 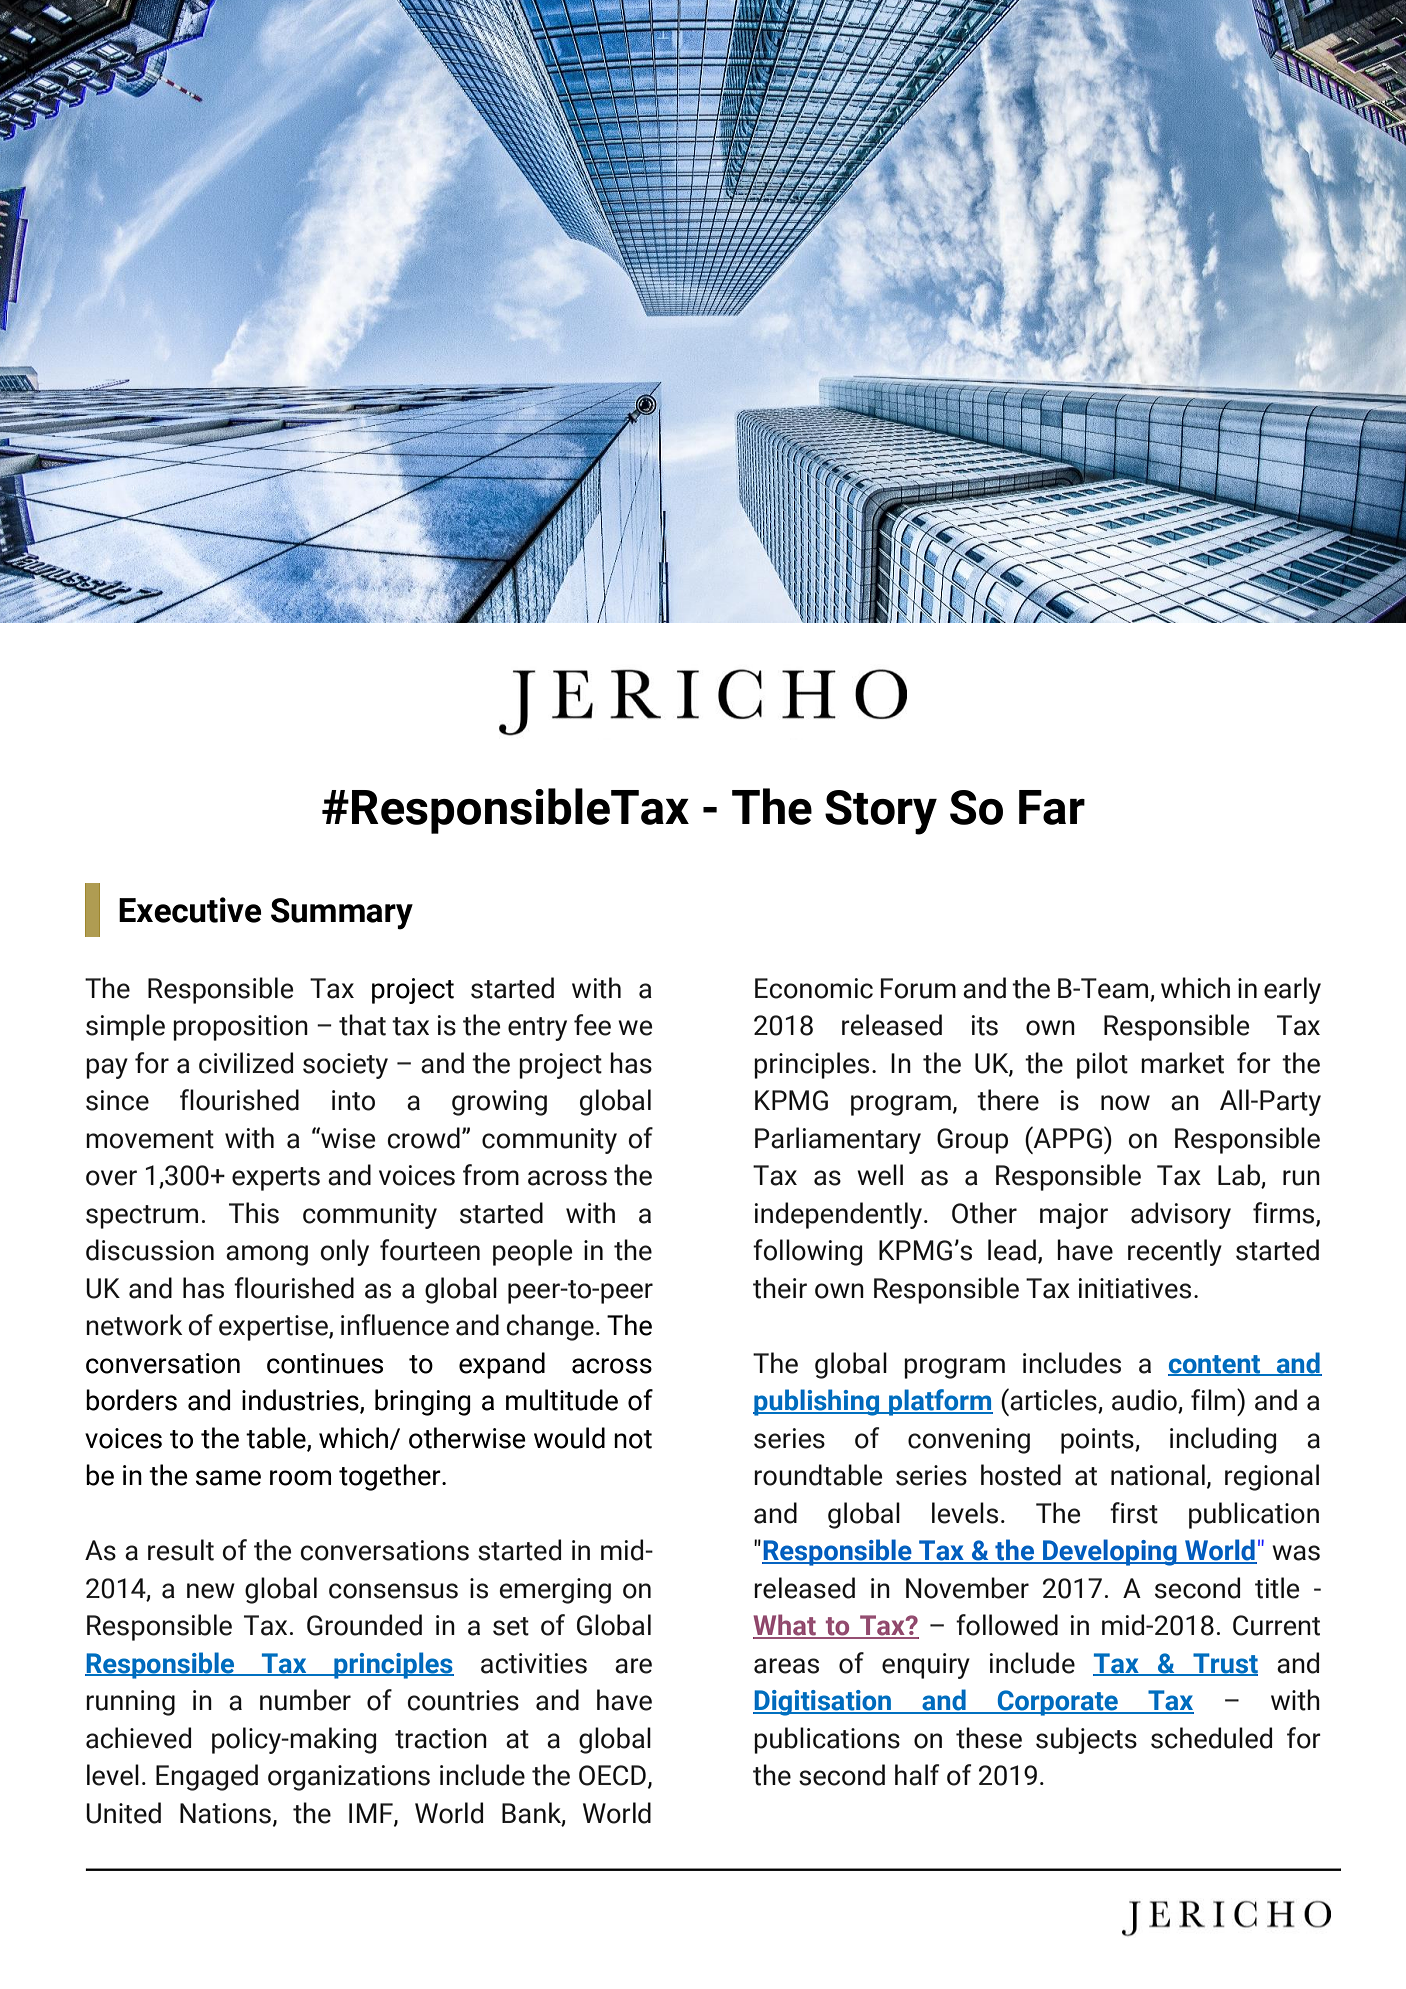 I want to click on expertise, so click(x=274, y=1328).
